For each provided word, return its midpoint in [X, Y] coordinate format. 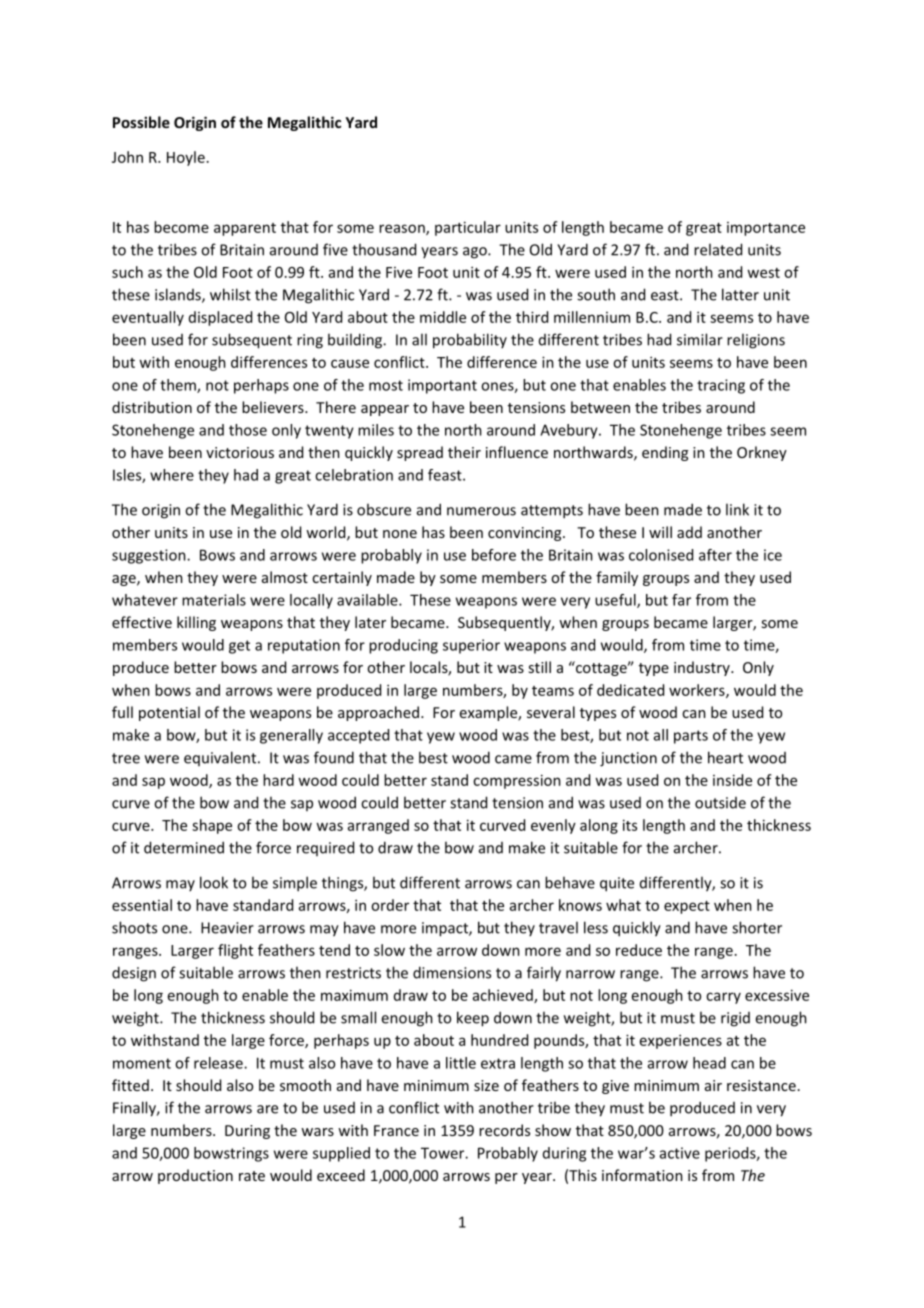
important [442, 386]
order [390, 905]
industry [703, 668]
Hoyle [186, 158]
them [179, 386]
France [396, 1130]
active [680, 1153]
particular [468, 228]
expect [687, 907]
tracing [721, 386]
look [214, 882]
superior [471, 646]
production [195, 1176]
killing [196, 623]
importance [766, 229]
